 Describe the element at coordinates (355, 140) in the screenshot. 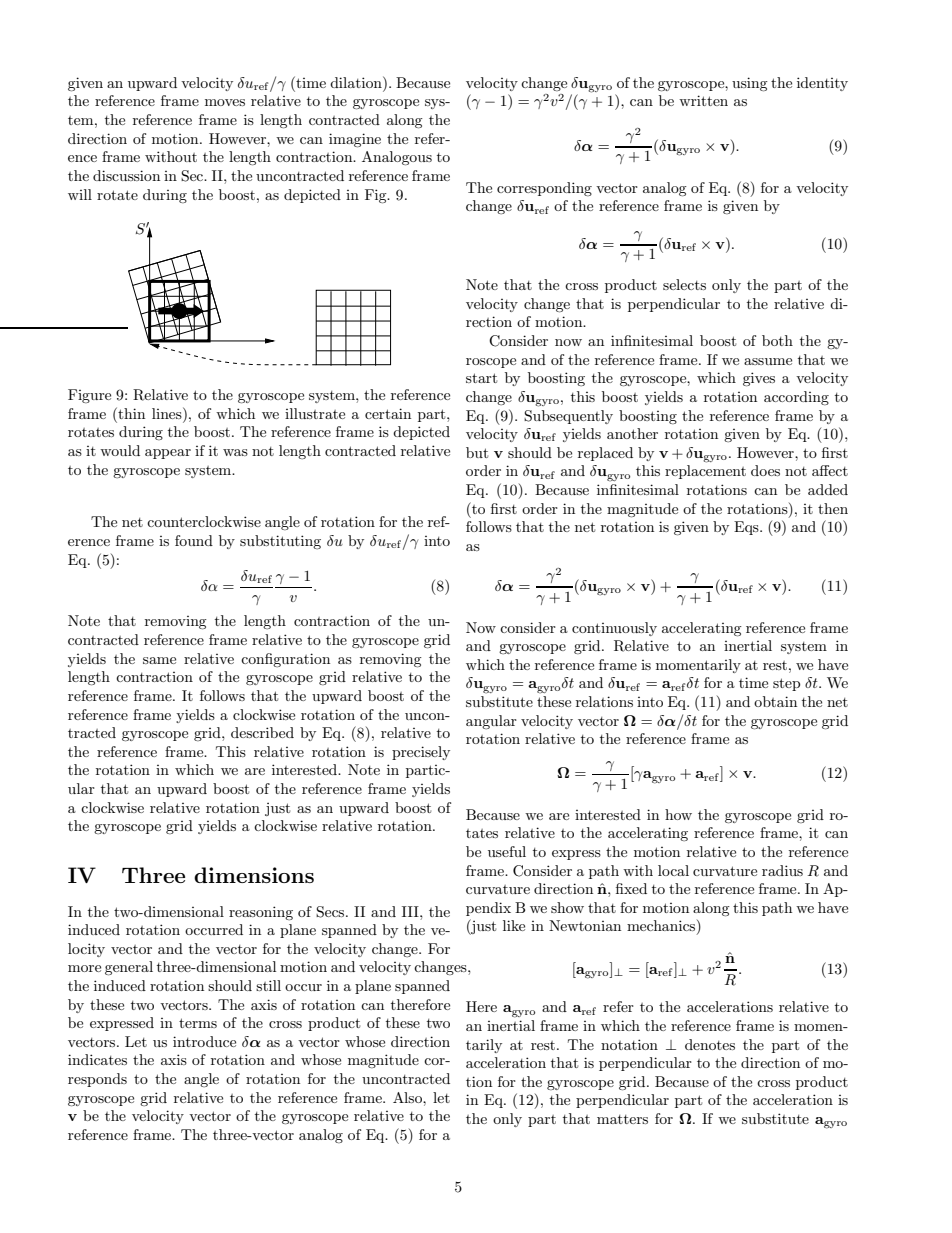

I see `imagine` at that location.
